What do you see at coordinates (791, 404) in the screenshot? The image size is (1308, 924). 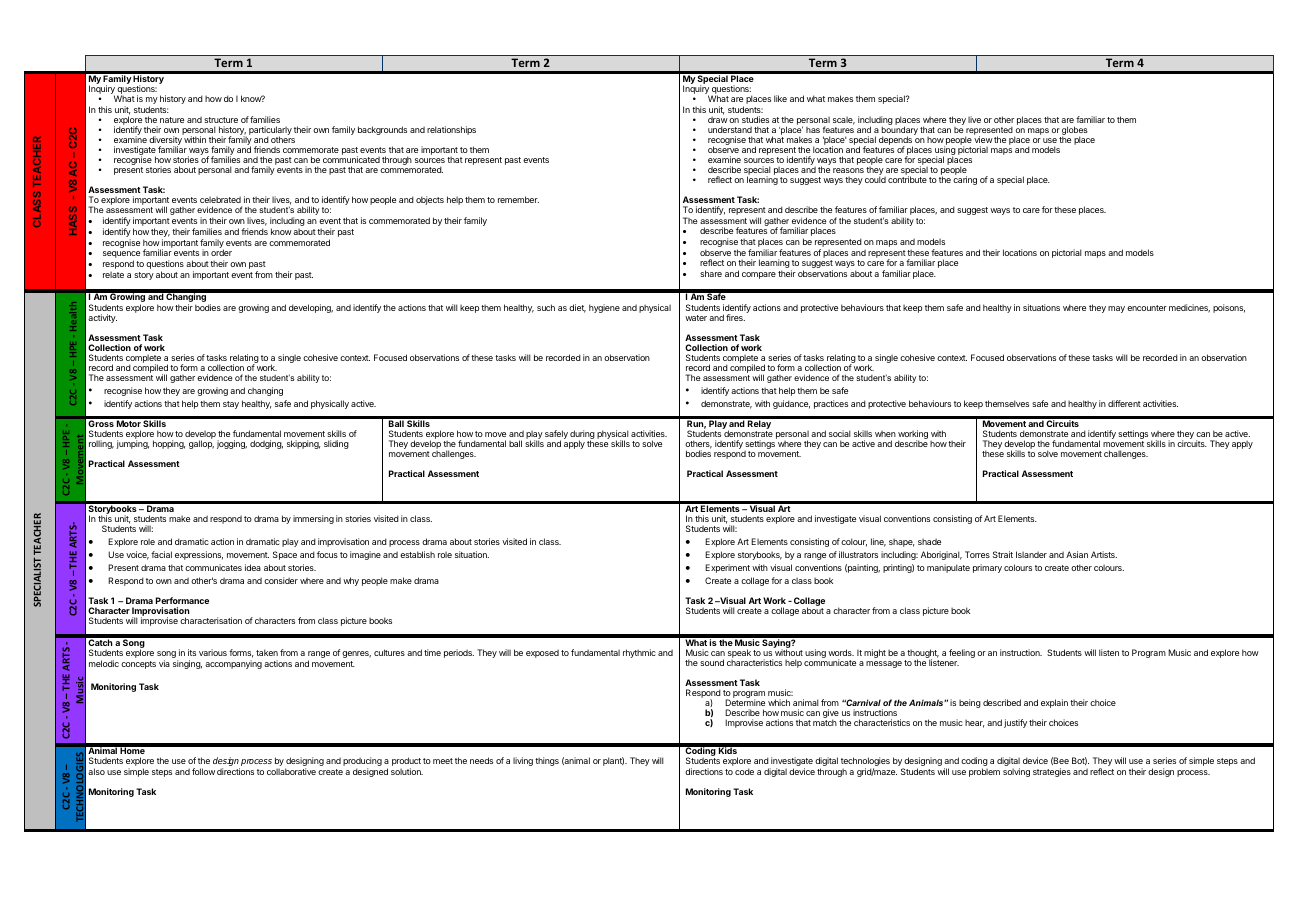 I see `guidance` at bounding box center [791, 404].
